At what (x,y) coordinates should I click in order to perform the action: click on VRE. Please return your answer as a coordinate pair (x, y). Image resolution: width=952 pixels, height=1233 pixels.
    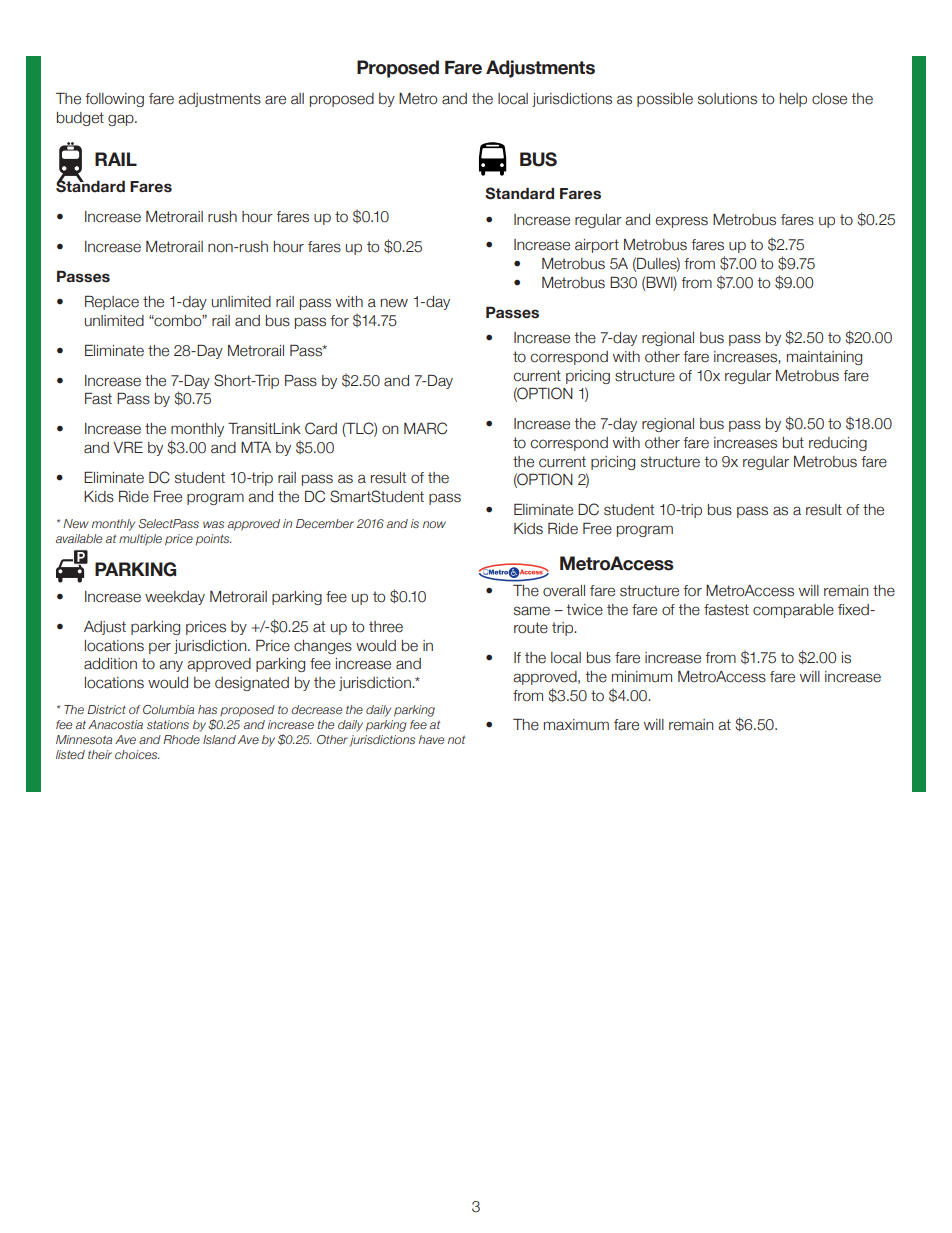
    Looking at the image, I should click on (128, 447).
